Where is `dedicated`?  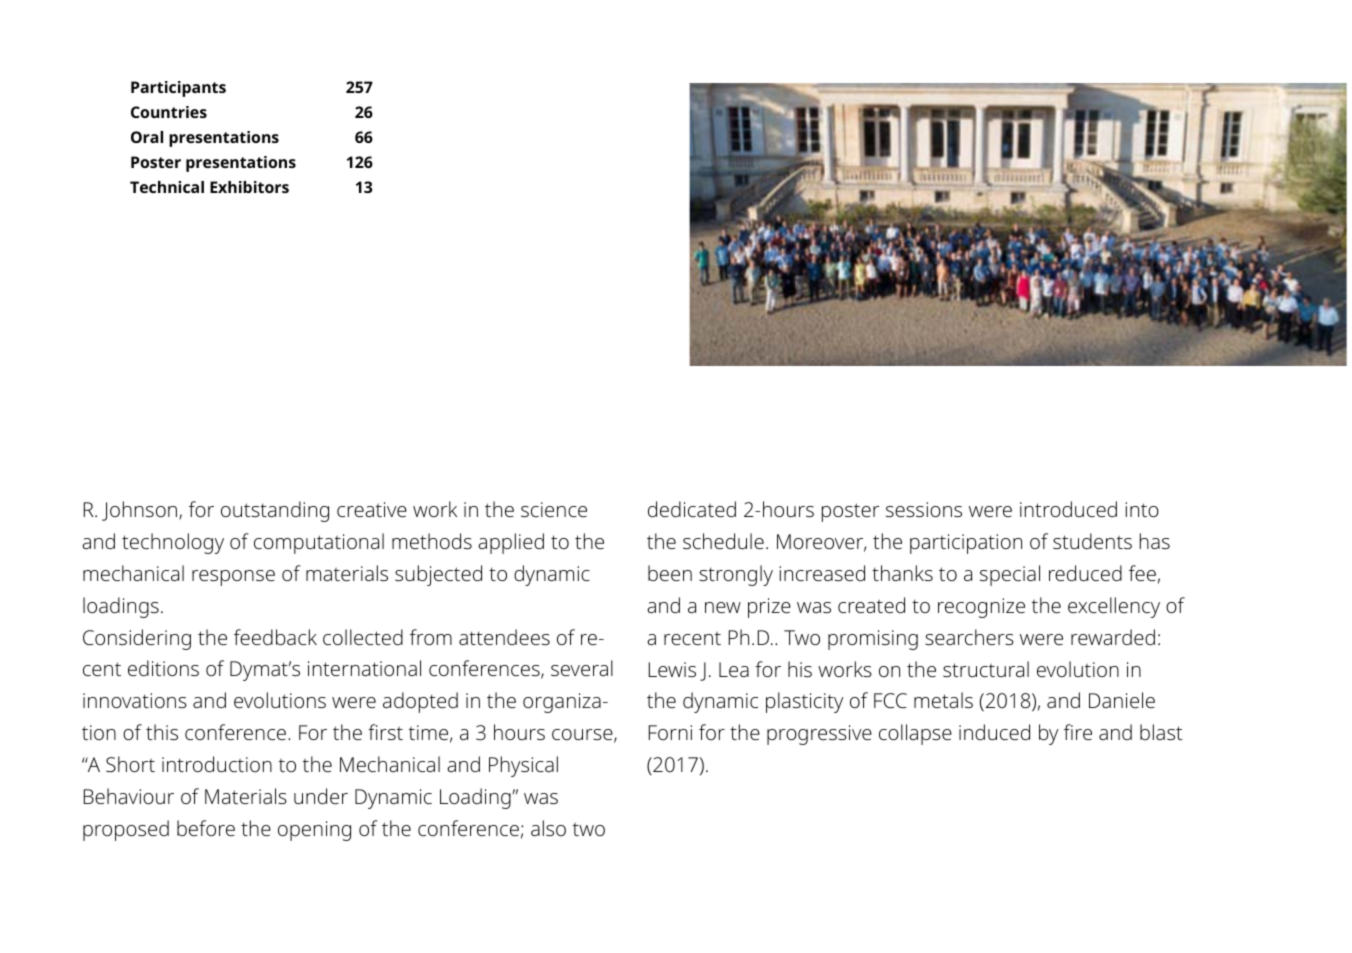 dedicated is located at coordinates (692, 509).
